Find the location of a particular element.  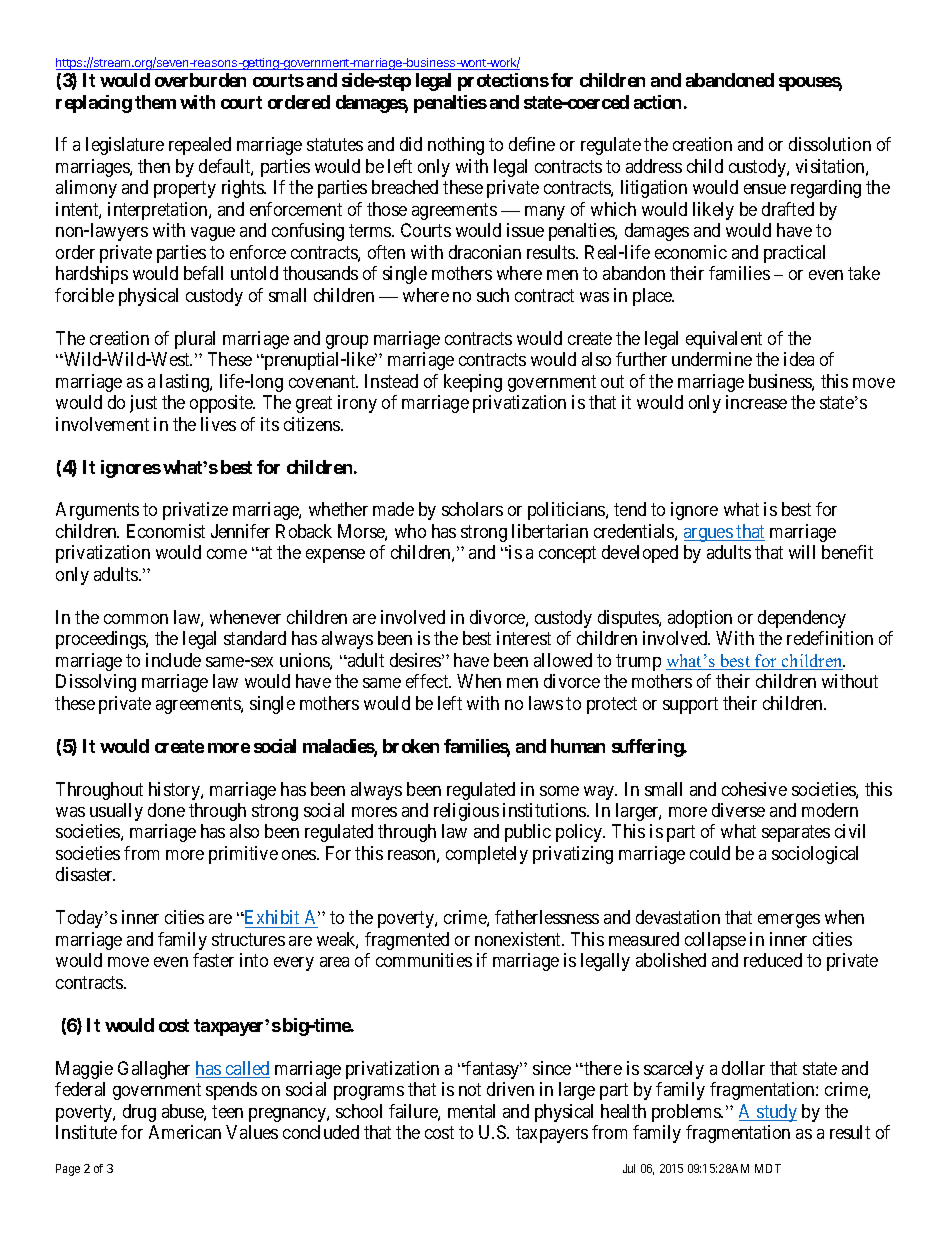

study is located at coordinates (776, 1113).
